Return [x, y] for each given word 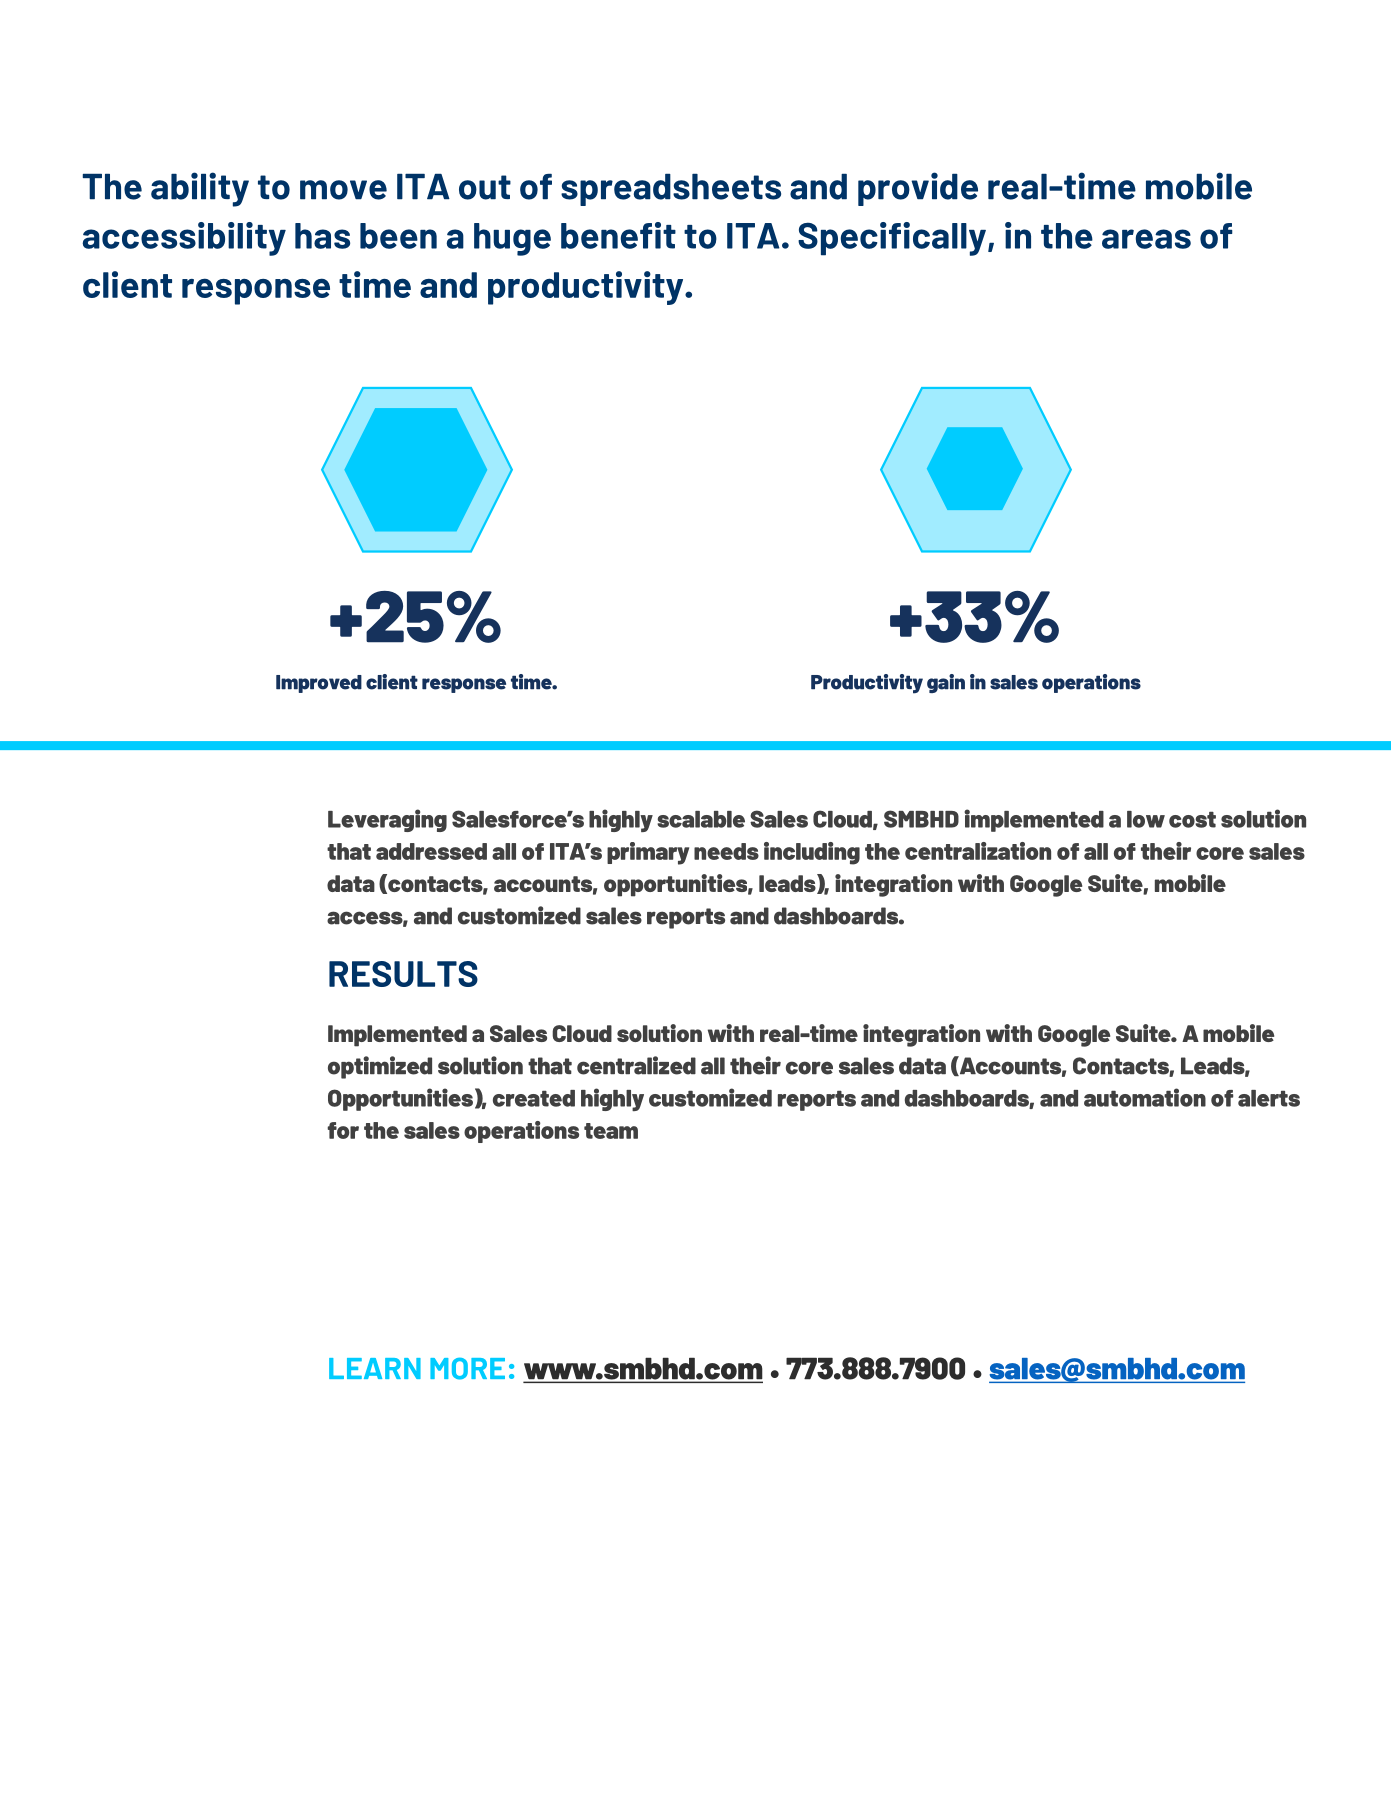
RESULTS [403, 974]
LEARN [375, 1368]
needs [726, 851]
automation [1145, 1097]
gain [946, 683]
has [322, 236]
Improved [319, 684]
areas [1146, 239]
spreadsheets [671, 190]
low [1146, 819]
